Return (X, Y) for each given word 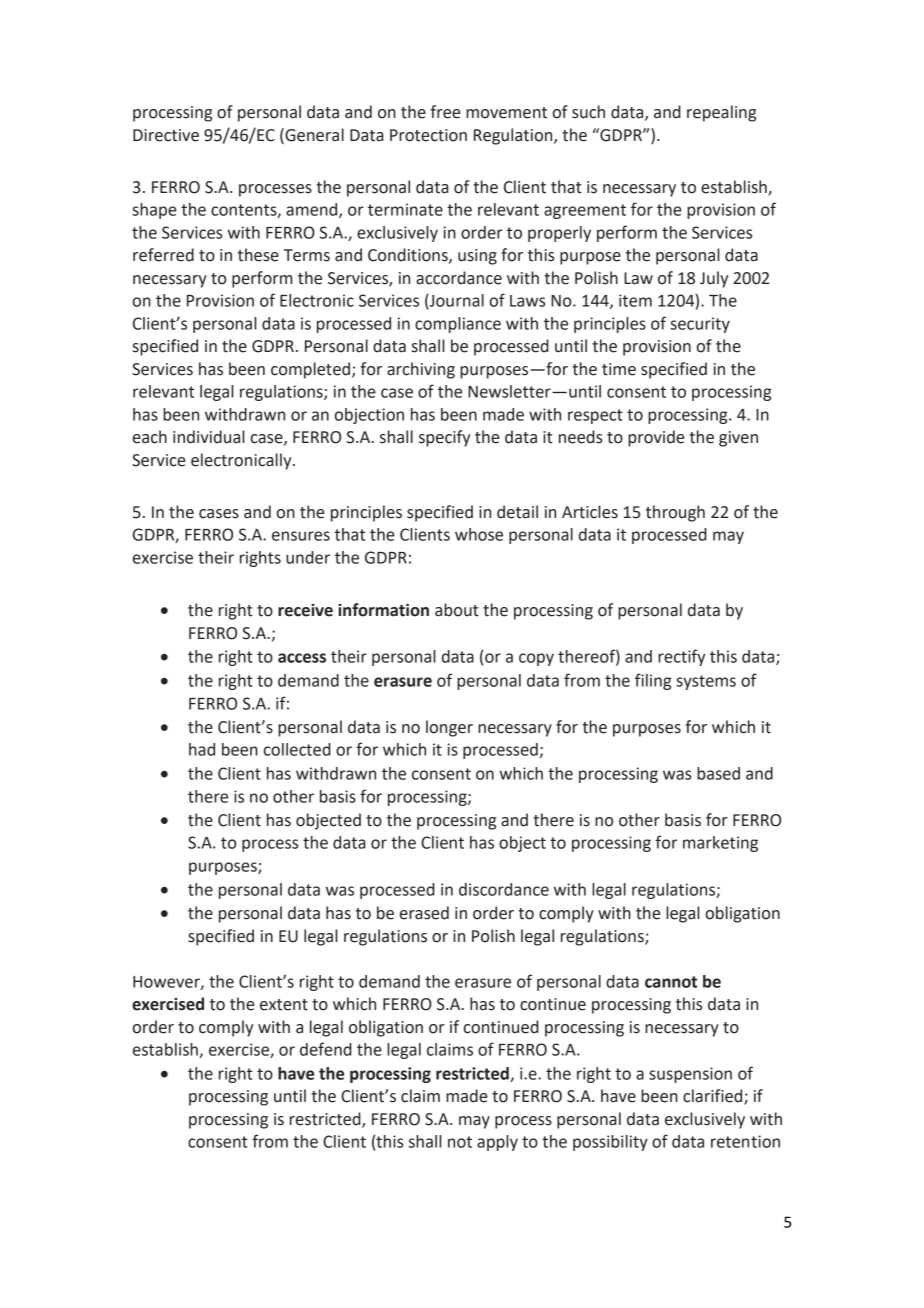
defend (326, 1049)
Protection (428, 135)
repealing (721, 113)
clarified (714, 1097)
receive (305, 610)
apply (497, 1143)
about (457, 610)
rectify (681, 657)
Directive (166, 135)
